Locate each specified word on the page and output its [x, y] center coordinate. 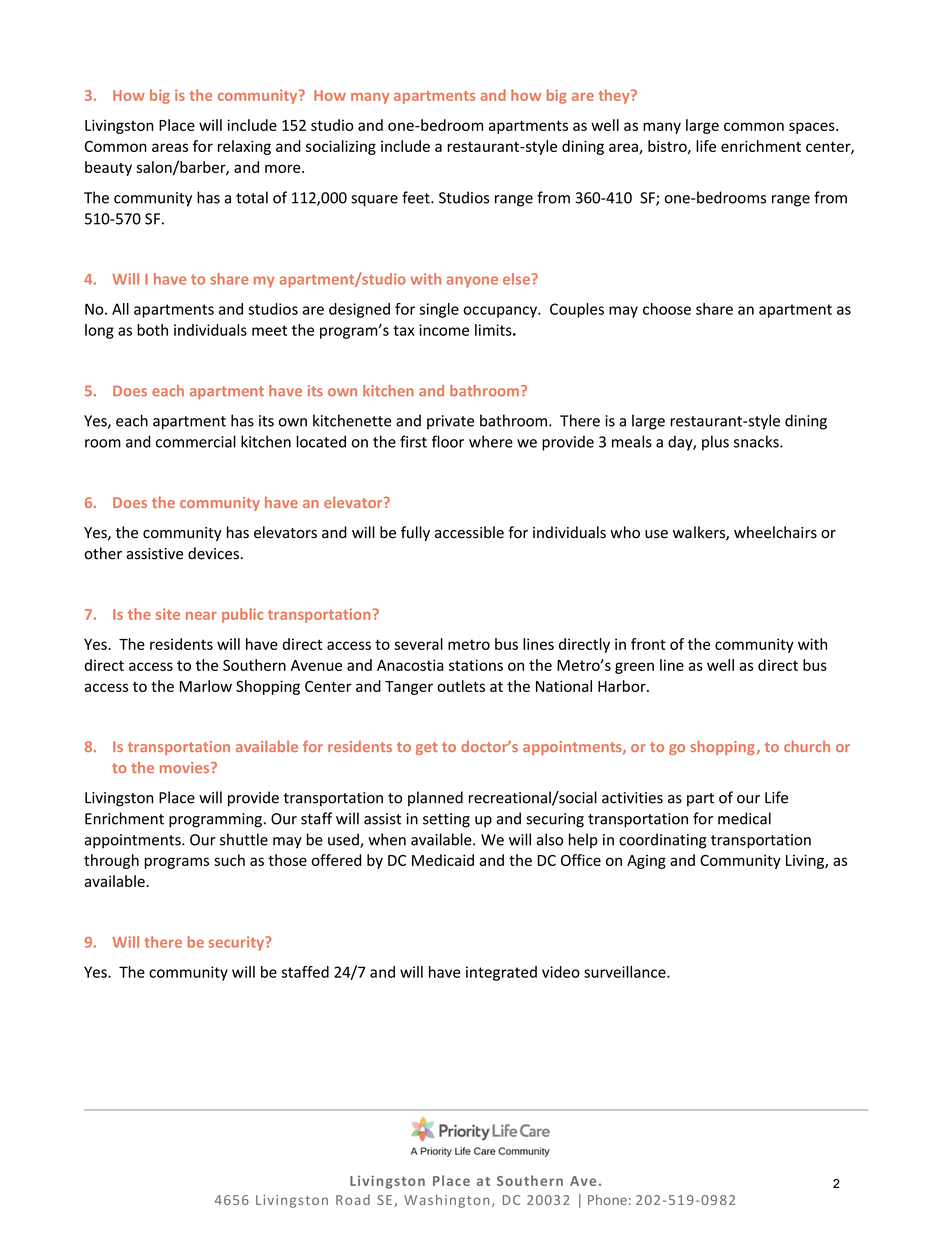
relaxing [244, 147]
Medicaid [443, 860]
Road [353, 1199]
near [201, 616]
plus [715, 443]
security [238, 943]
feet [417, 197]
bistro [668, 147]
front [648, 644]
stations [476, 665]
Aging [646, 862]
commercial [196, 441]
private [450, 422]
